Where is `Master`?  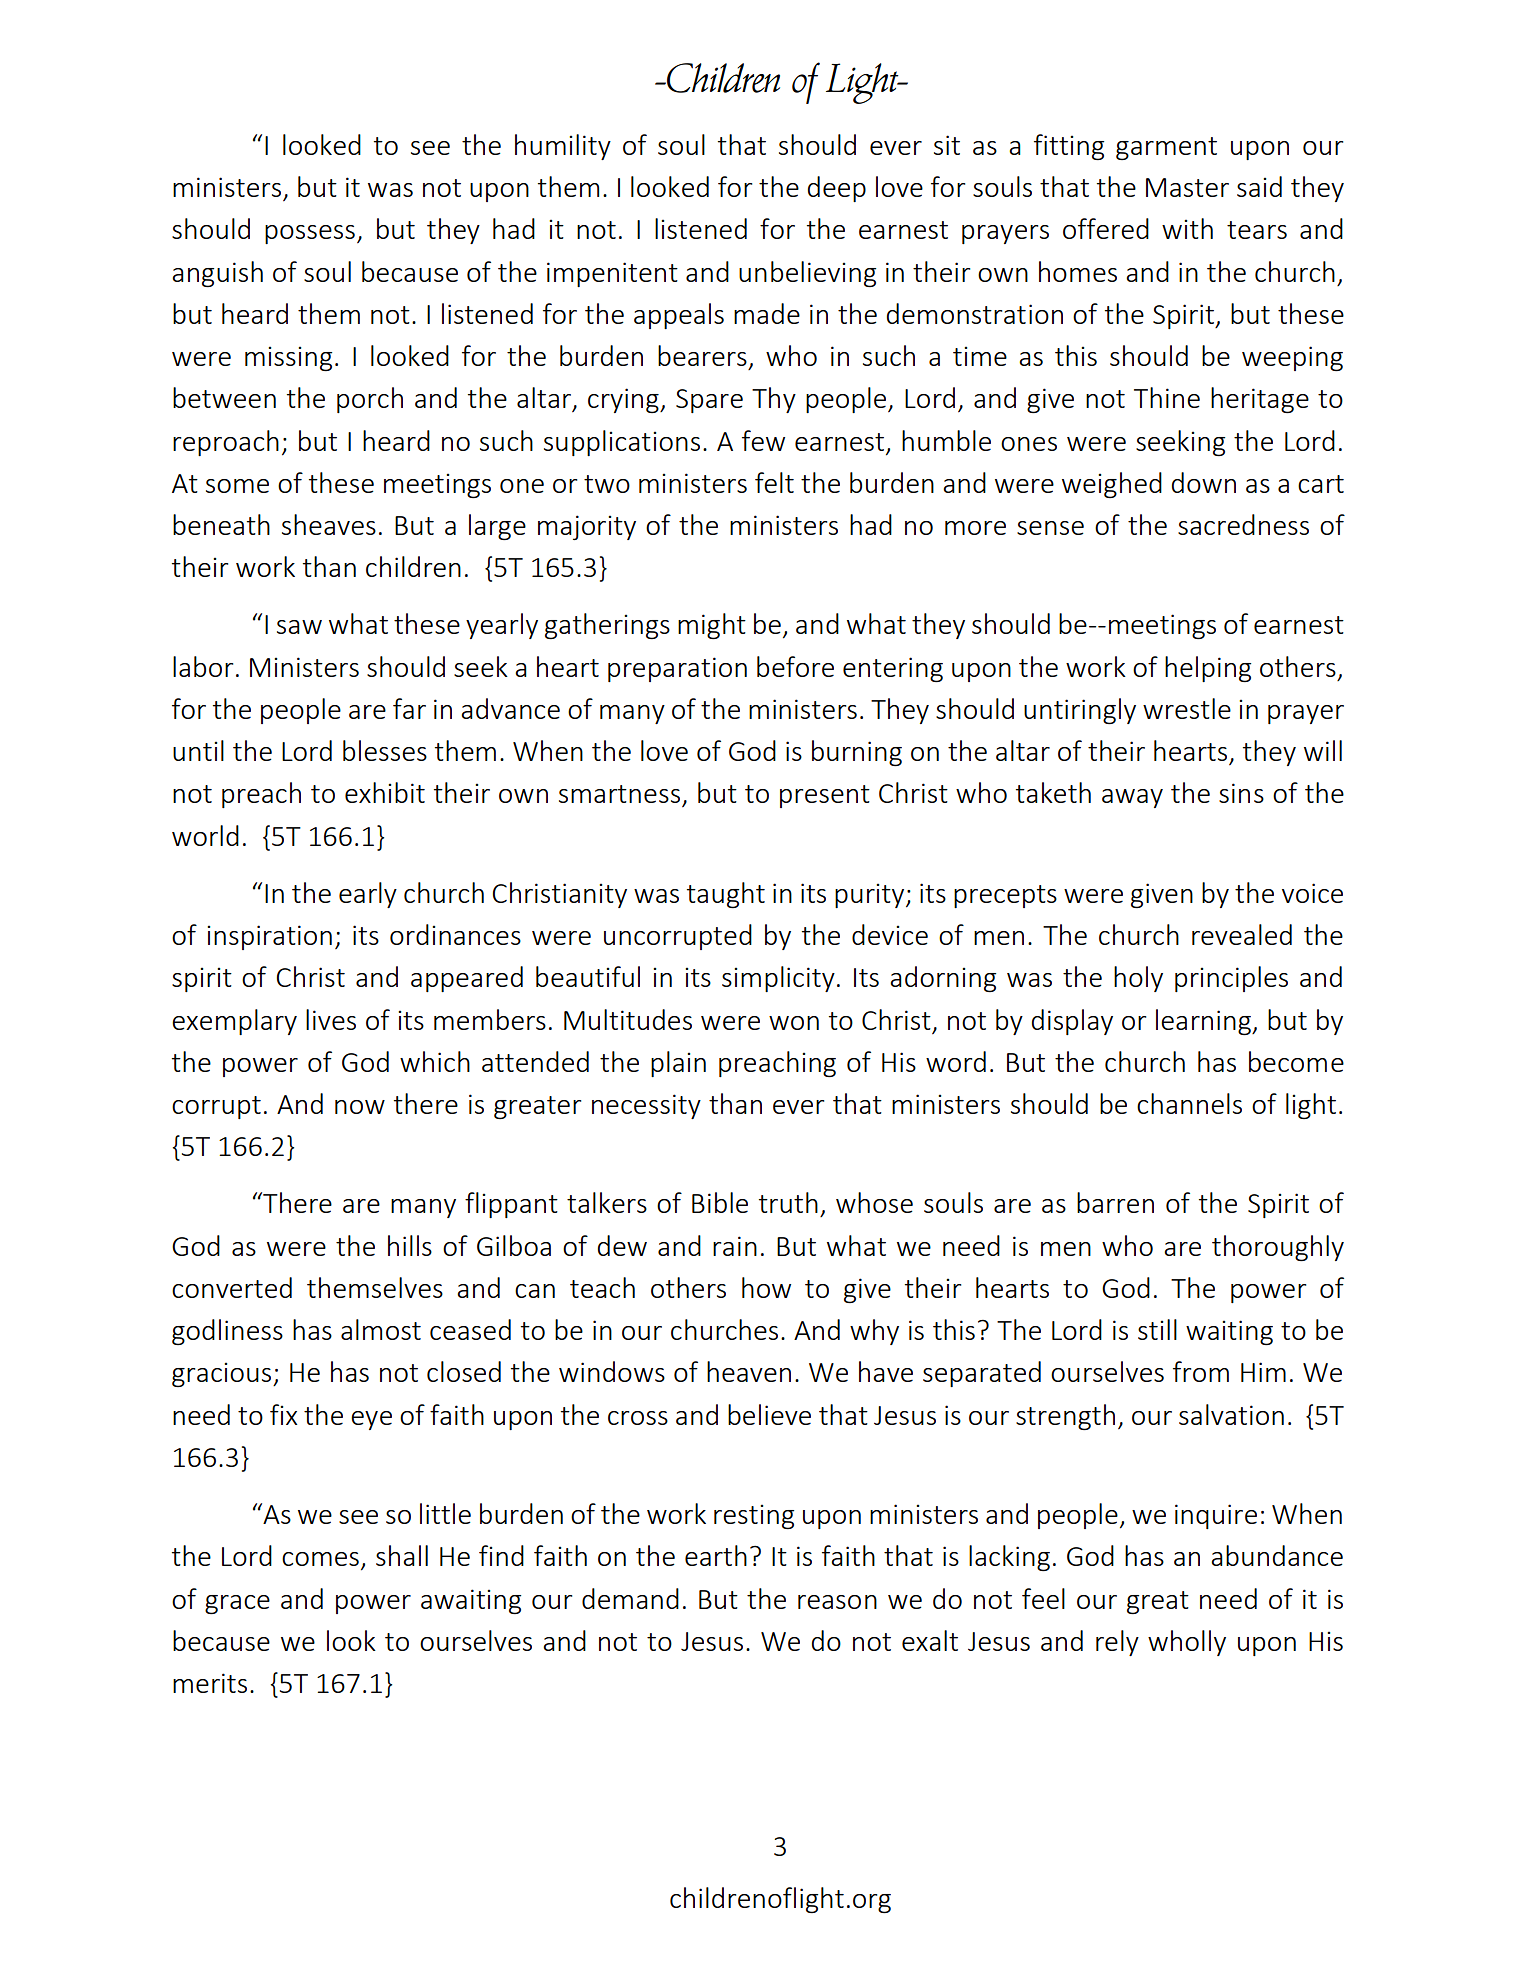
Master is located at coordinates (1187, 187).
